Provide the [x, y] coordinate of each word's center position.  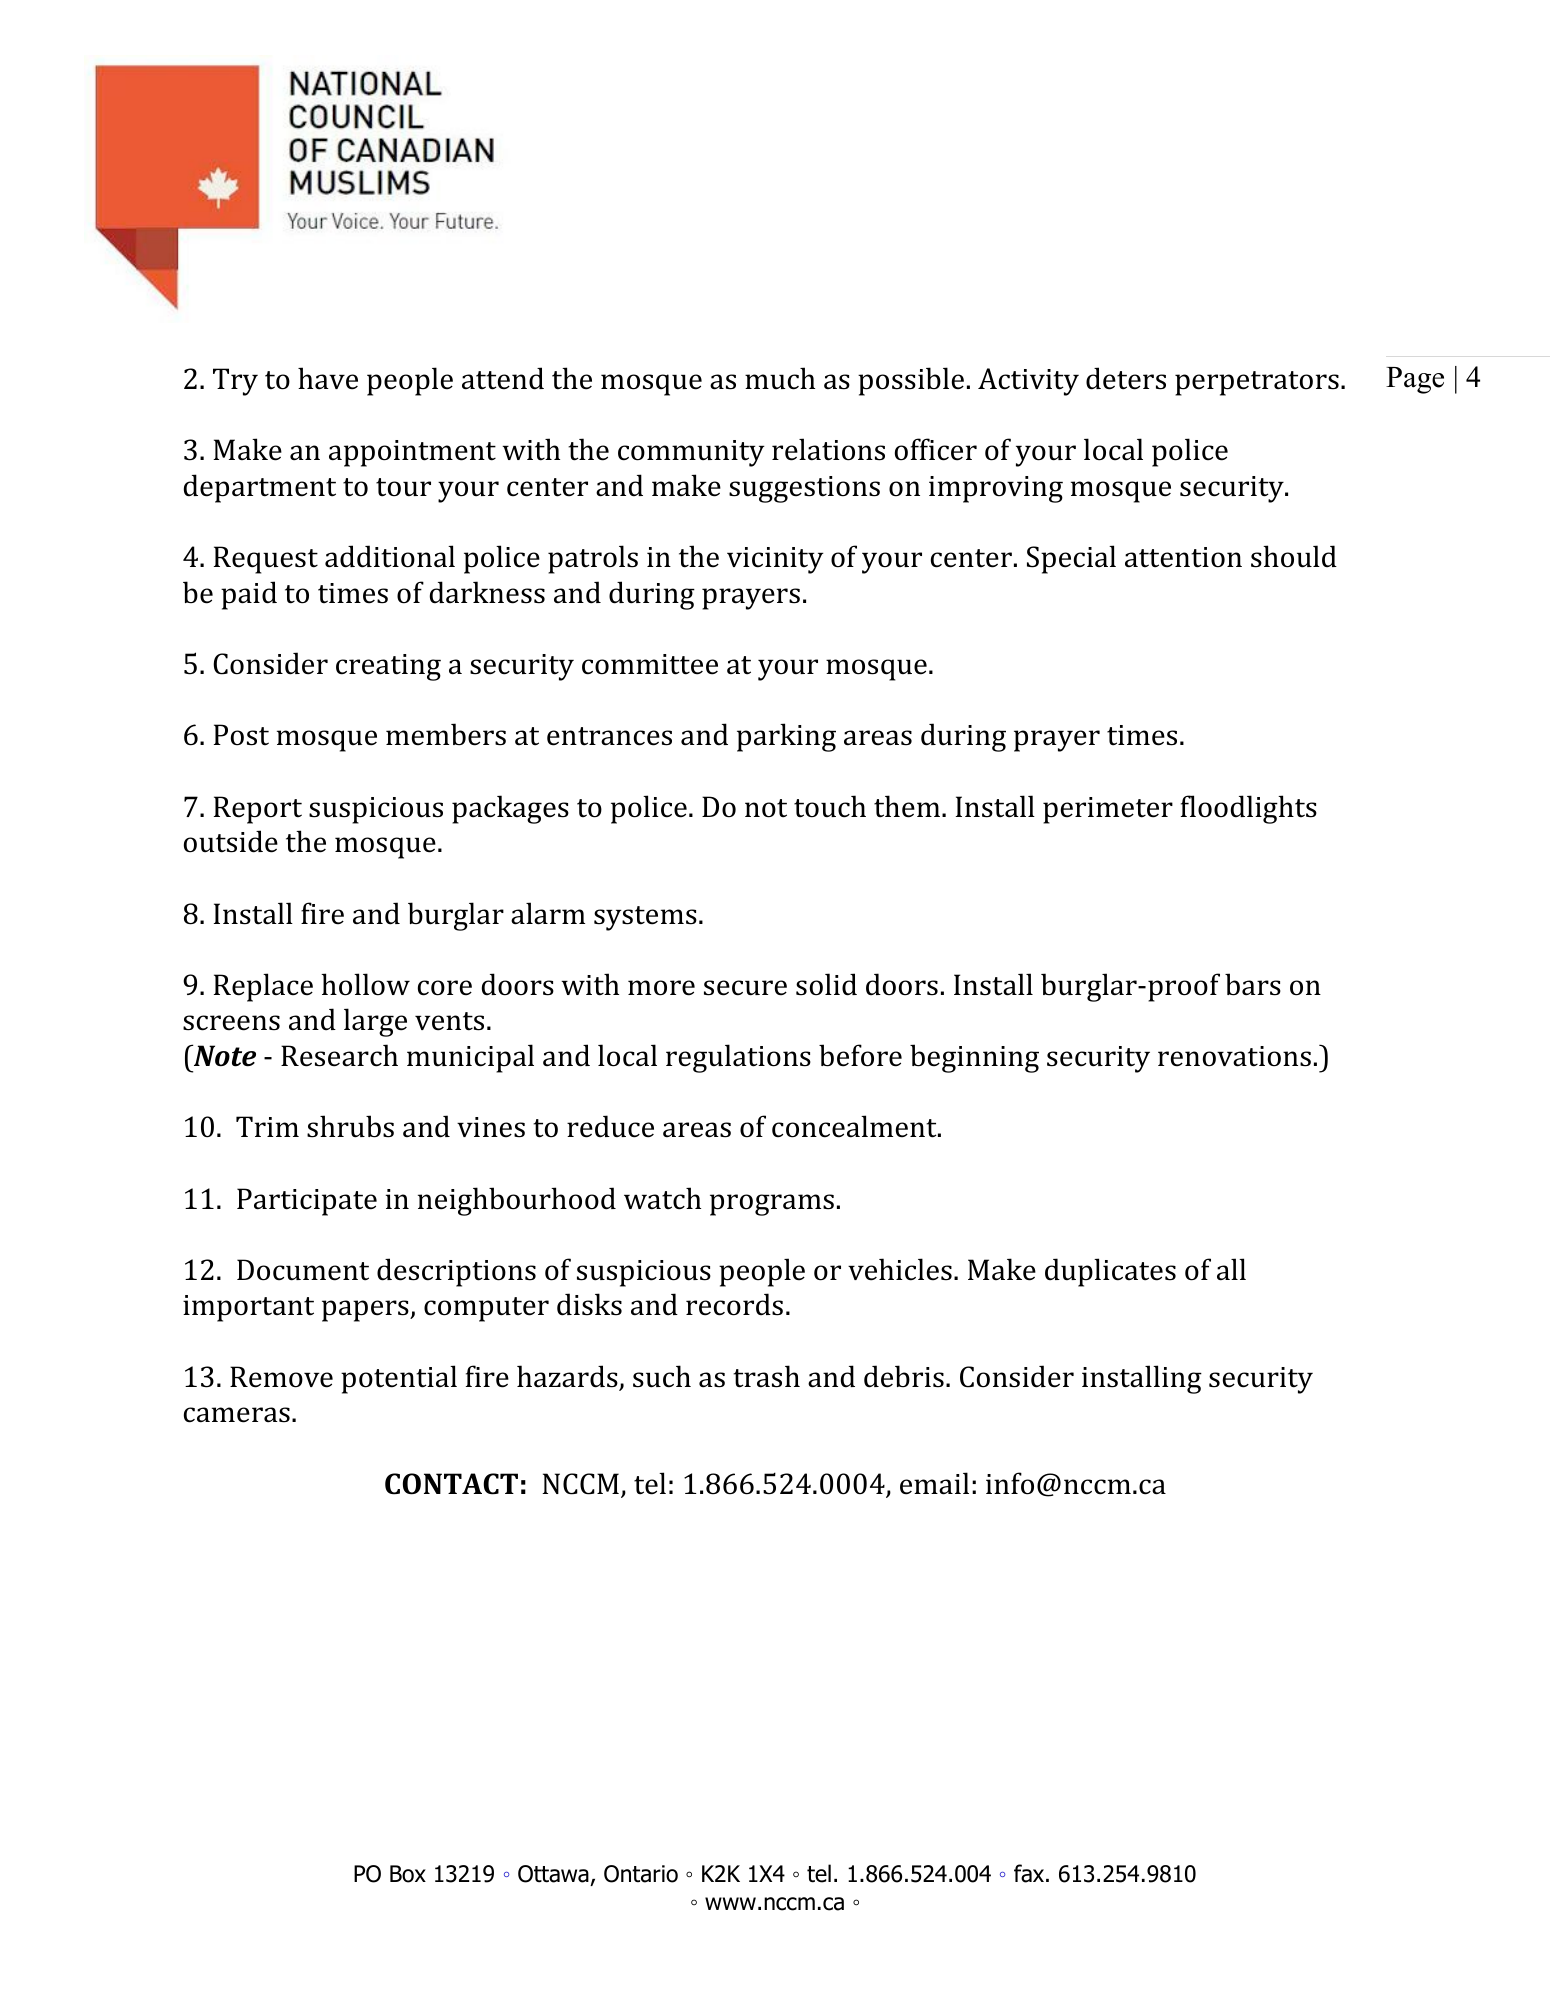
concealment [855, 1126]
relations [828, 449]
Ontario [641, 1874]
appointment [412, 453]
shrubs [350, 1126]
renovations [1234, 1056]
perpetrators [1257, 383]
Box [408, 1874]
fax [1030, 1873]
